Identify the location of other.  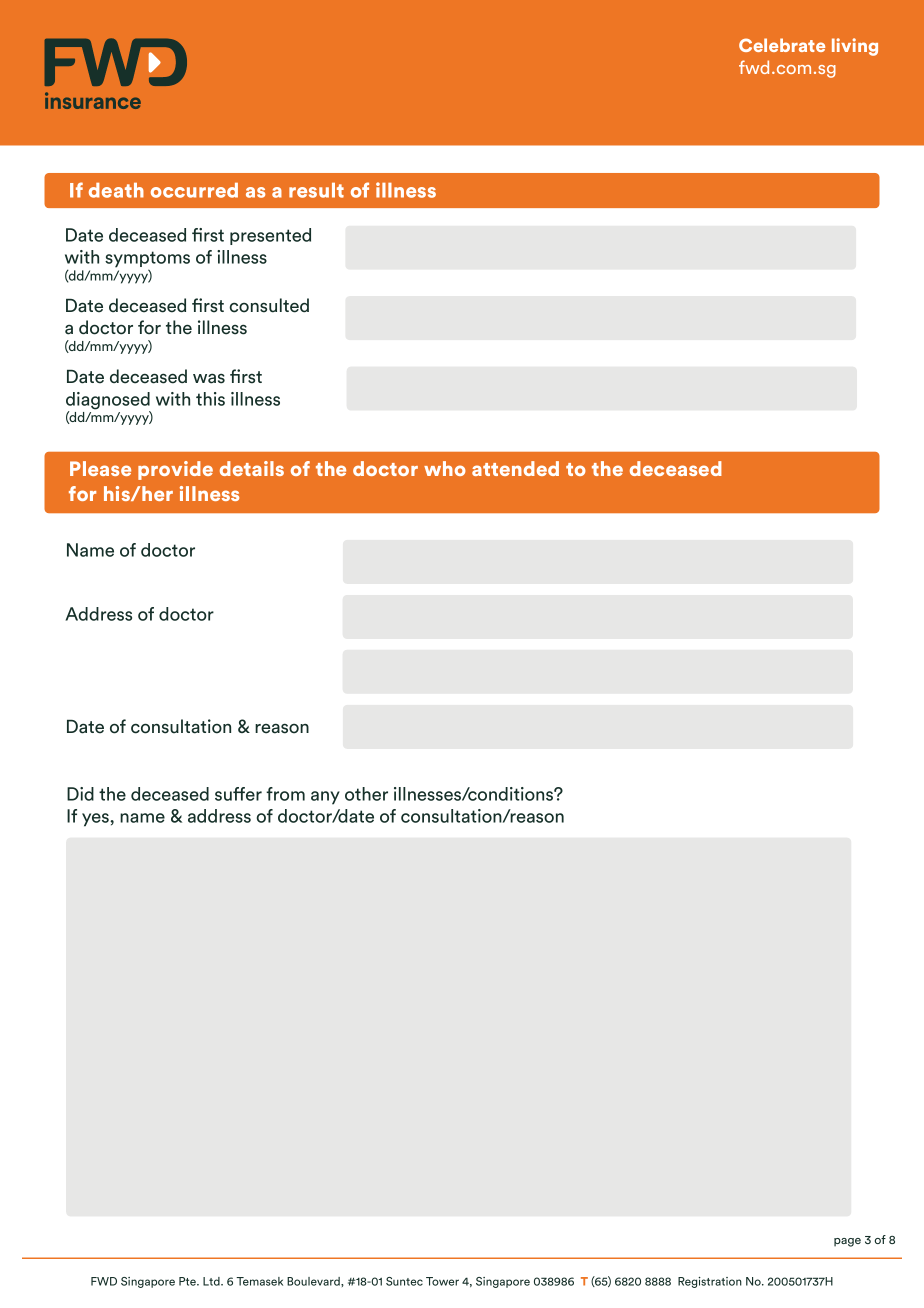
(366, 794).
